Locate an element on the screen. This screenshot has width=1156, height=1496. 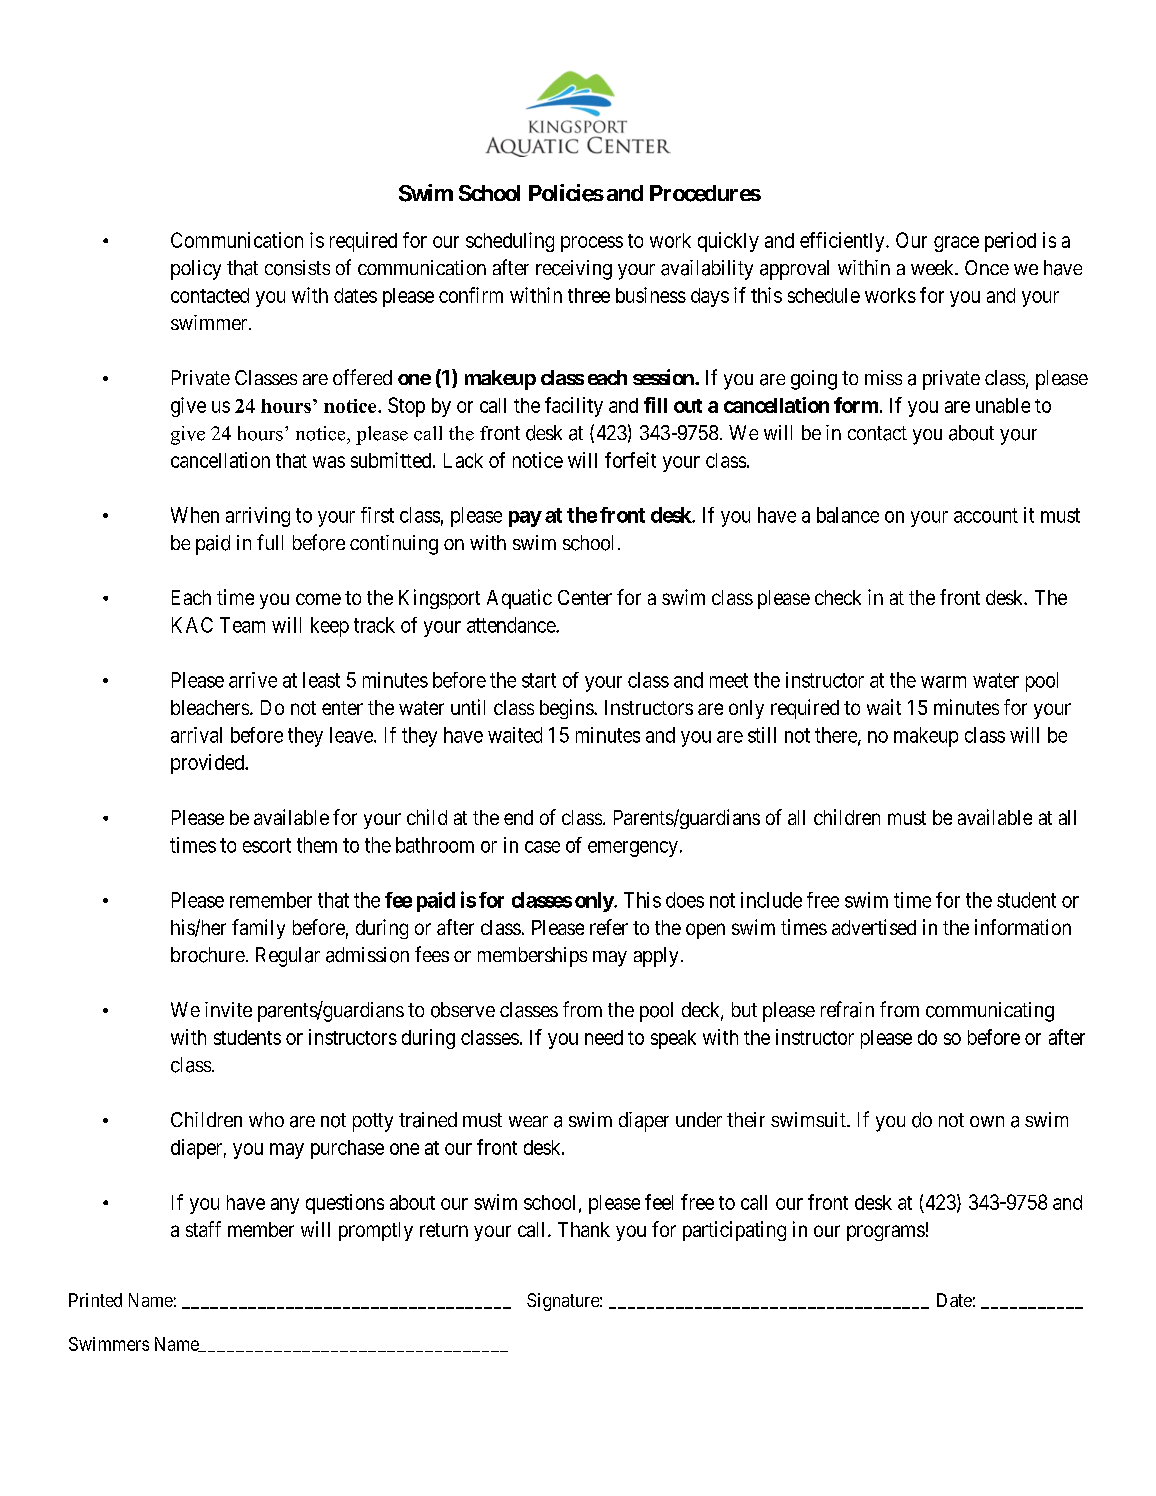
refrain is located at coordinates (847, 1009).
